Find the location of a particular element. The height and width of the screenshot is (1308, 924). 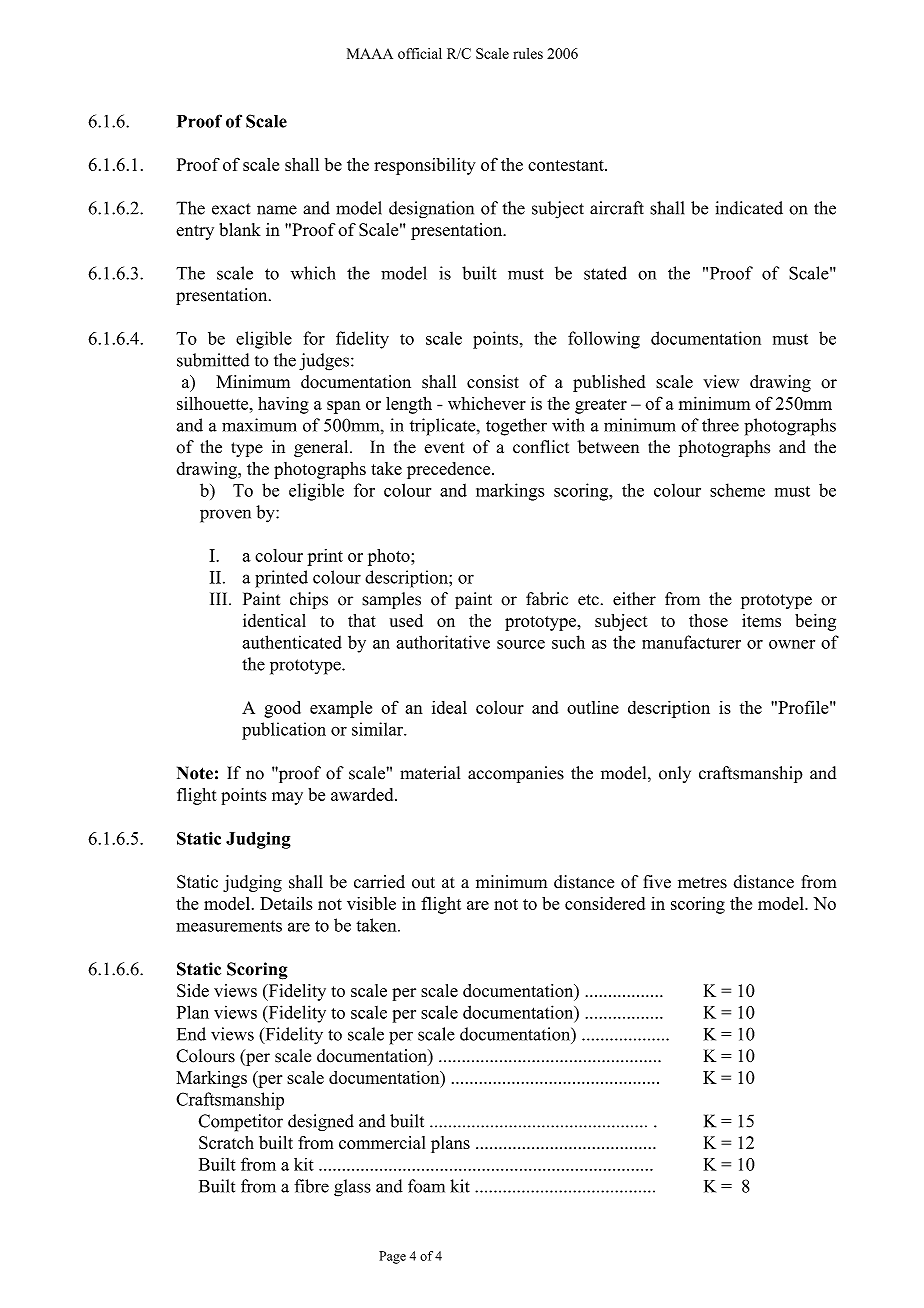

authenticated is located at coordinates (292, 642).
